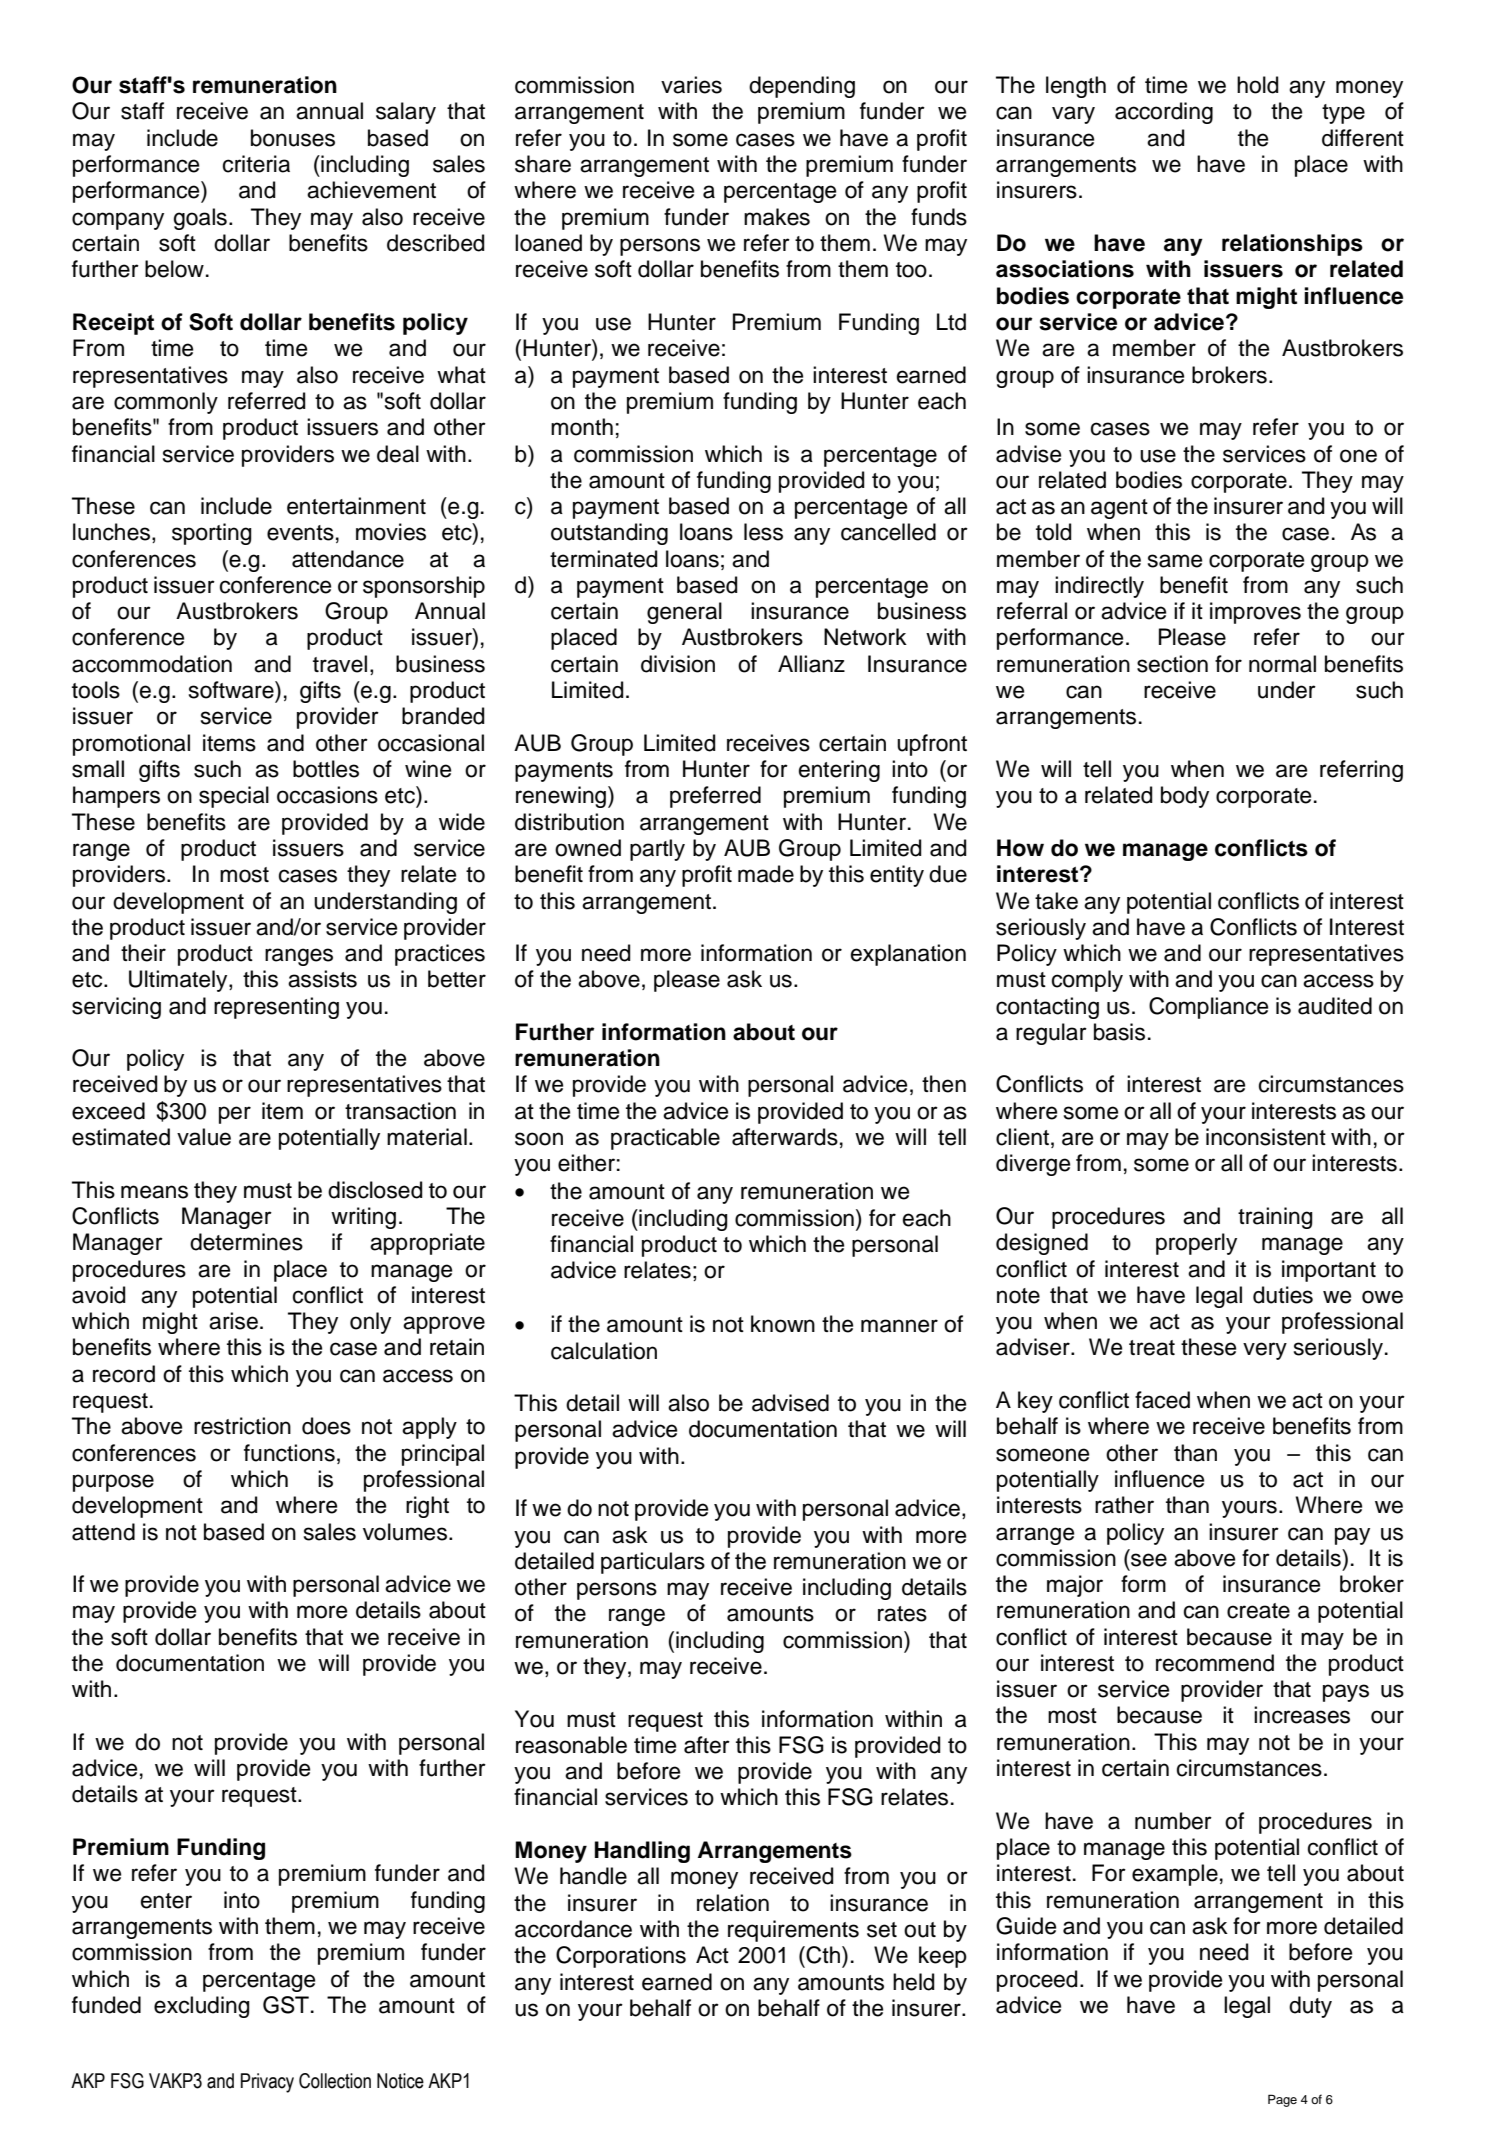 This screenshot has width=1512, height=2139. Describe the element at coordinates (793, 1931) in the screenshot. I see `requirements` at that location.
